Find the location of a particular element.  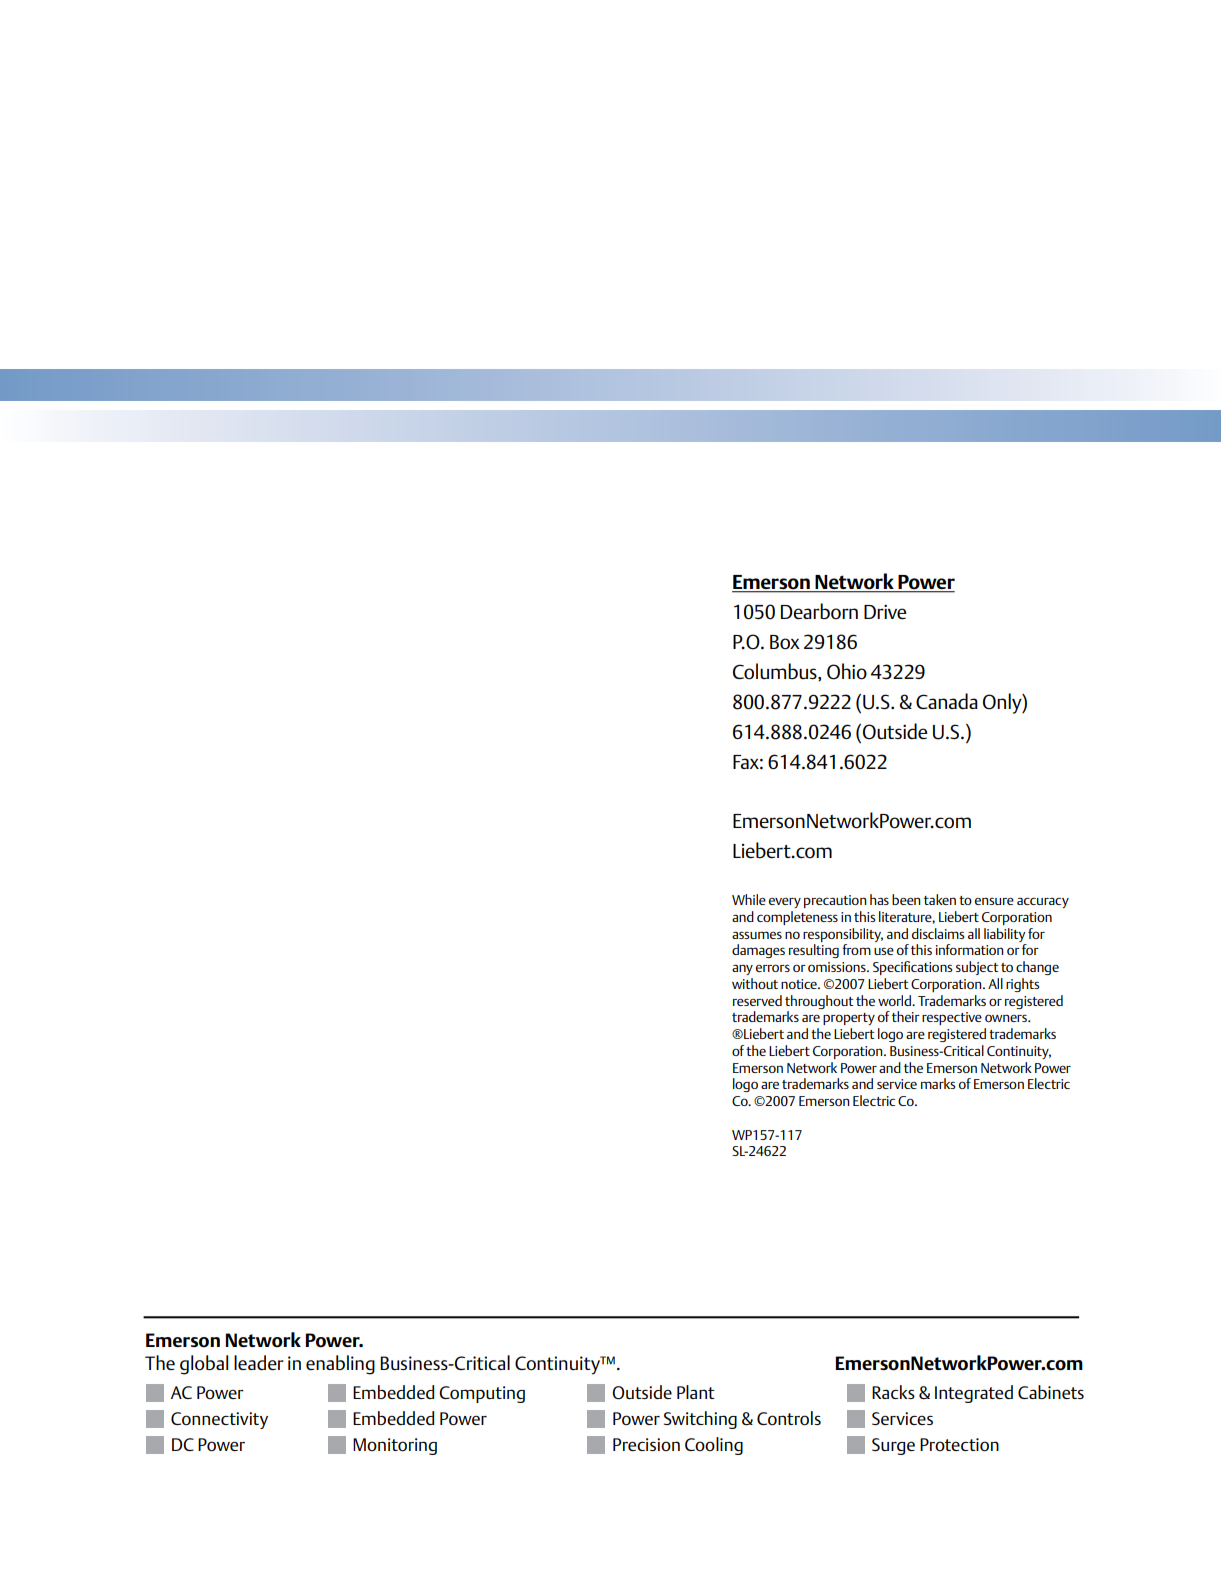

any is located at coordinates (742, 969).
